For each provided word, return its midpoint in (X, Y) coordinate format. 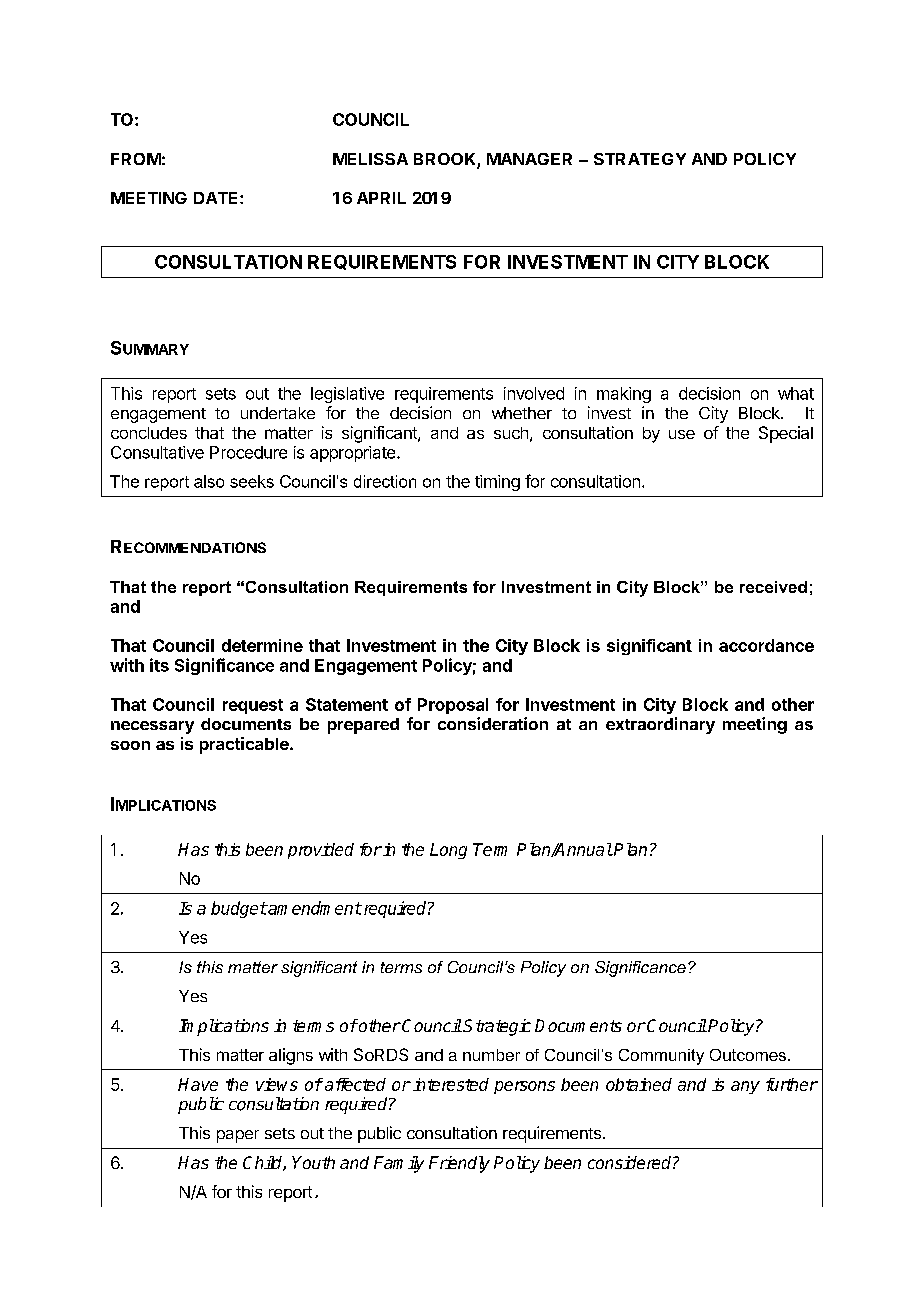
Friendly (459, 1164)
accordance (766, 645)
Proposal (453, 706)
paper (238, 1136)
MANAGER (529, 159)
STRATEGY (640, 159)
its (159, 665)
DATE (217, 198)
